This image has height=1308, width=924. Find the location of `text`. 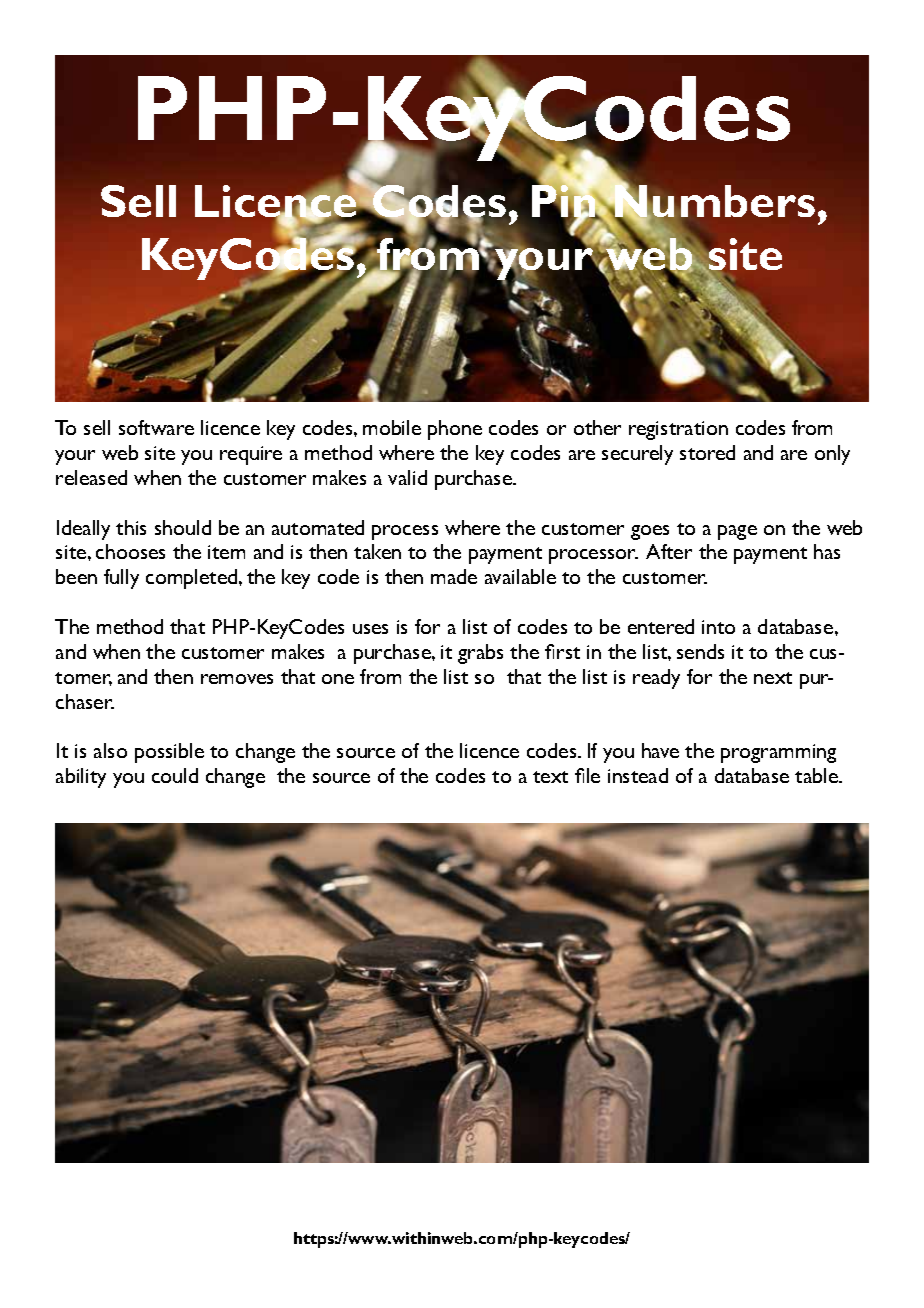

text is located at coordinates (550, 777).
